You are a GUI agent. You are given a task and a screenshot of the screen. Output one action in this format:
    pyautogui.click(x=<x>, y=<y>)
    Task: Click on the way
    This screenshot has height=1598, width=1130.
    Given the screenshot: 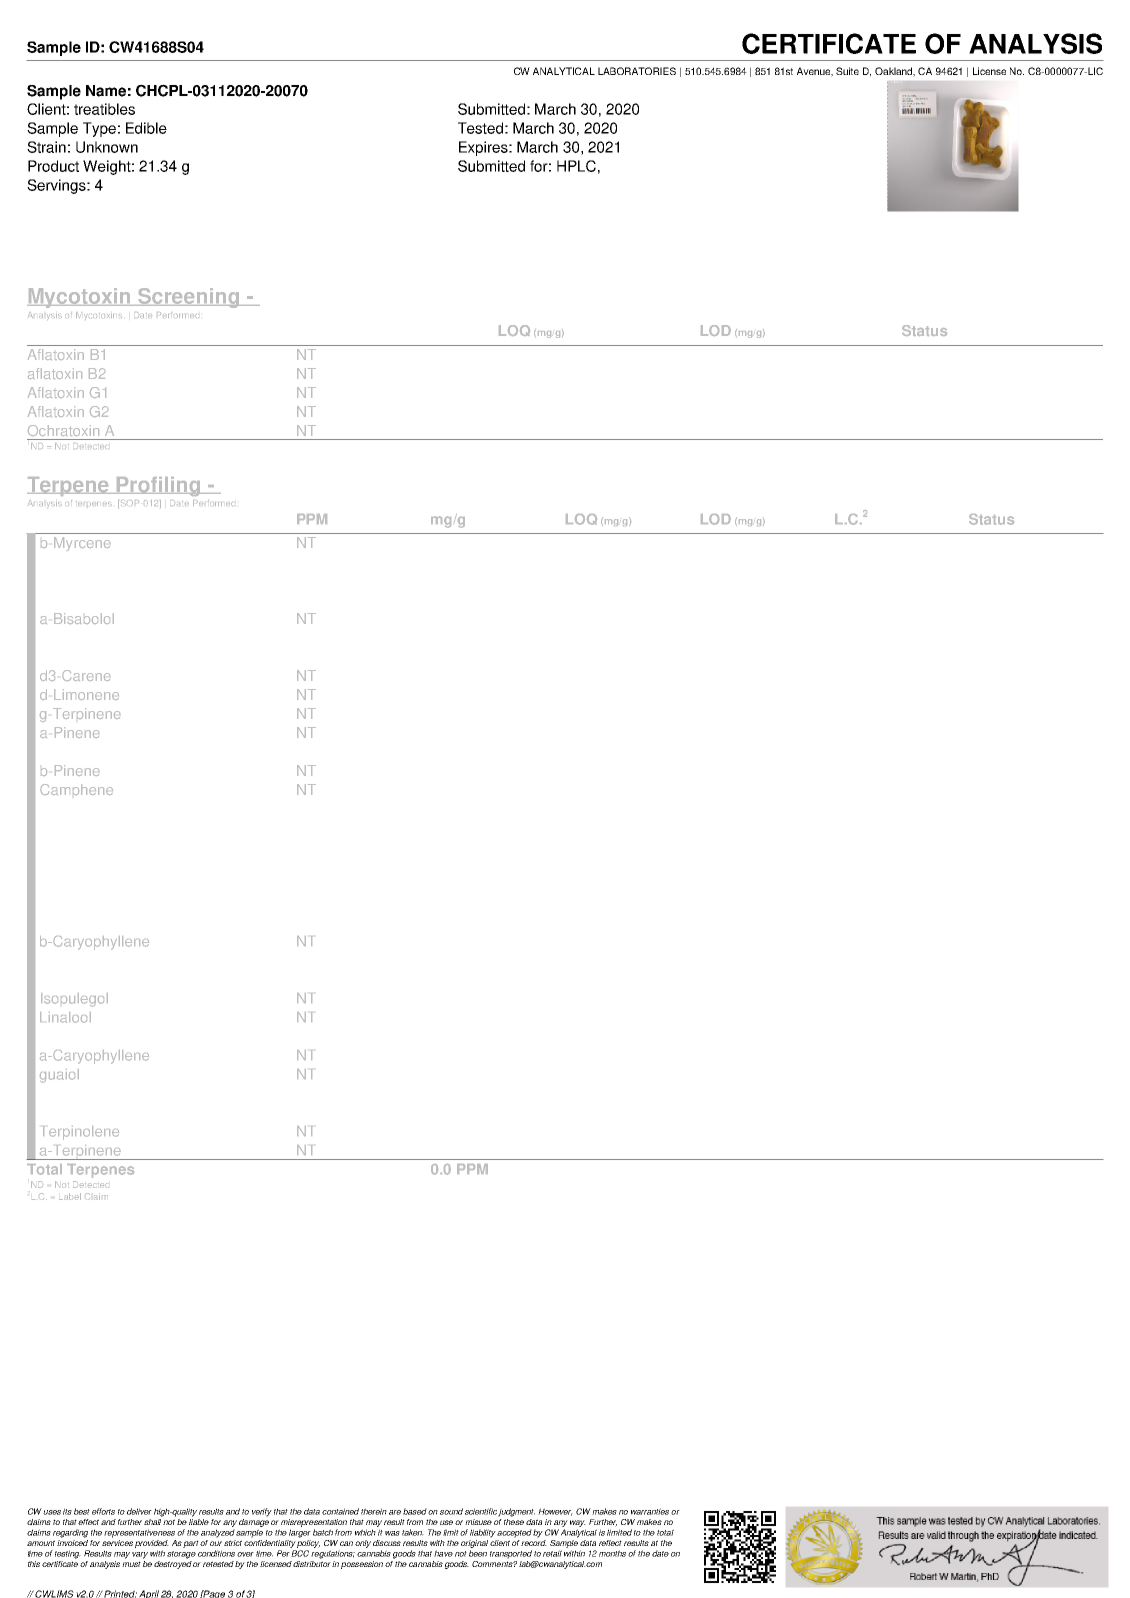 What is the action you would take?
    pyautogui.click(x=578, y=1523)
